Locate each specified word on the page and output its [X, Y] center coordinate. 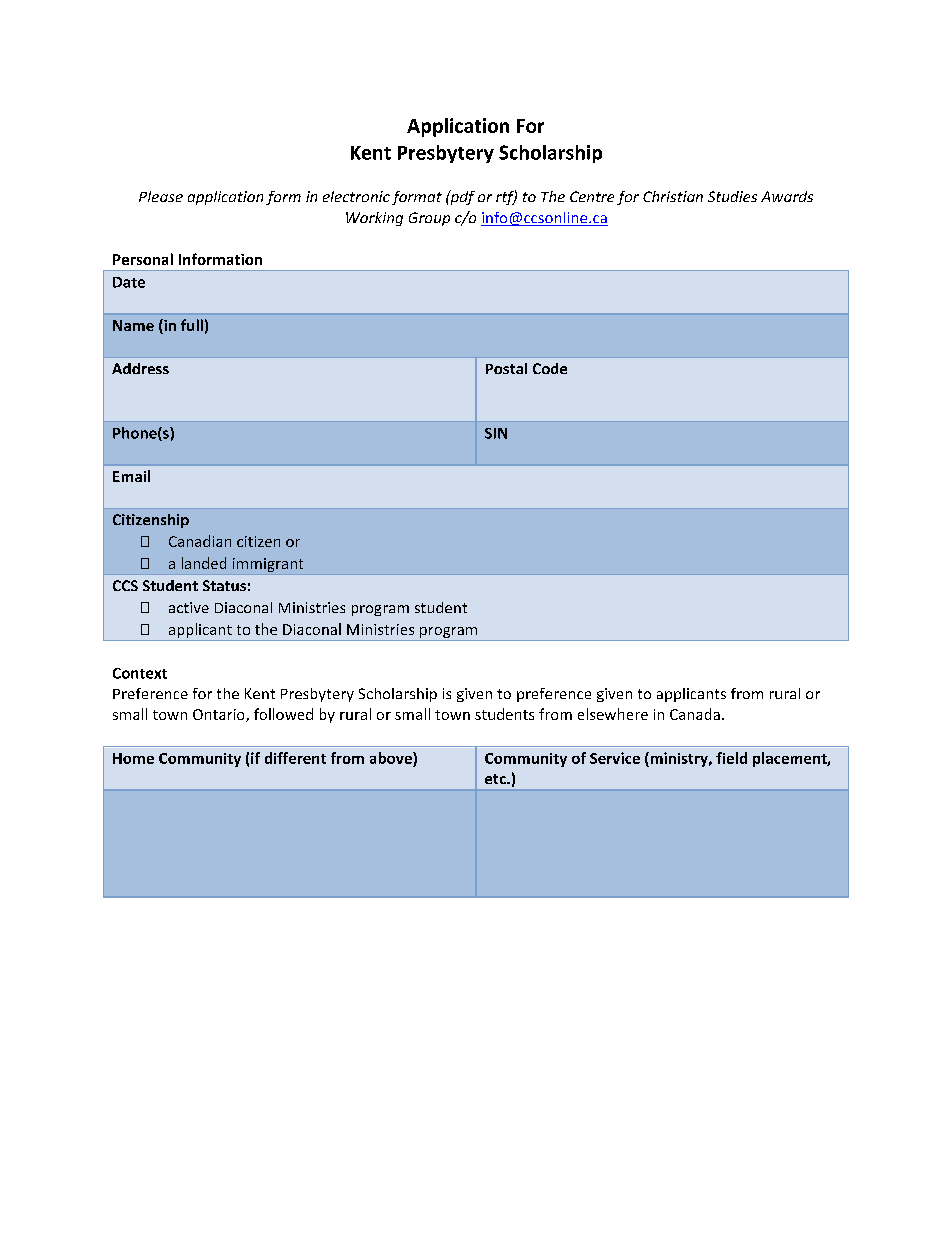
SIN [496, 433]
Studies [732, 196]
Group [429, 219]
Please [161, 196]
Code [550, 368]
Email [131, 476]
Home [133, 758]
